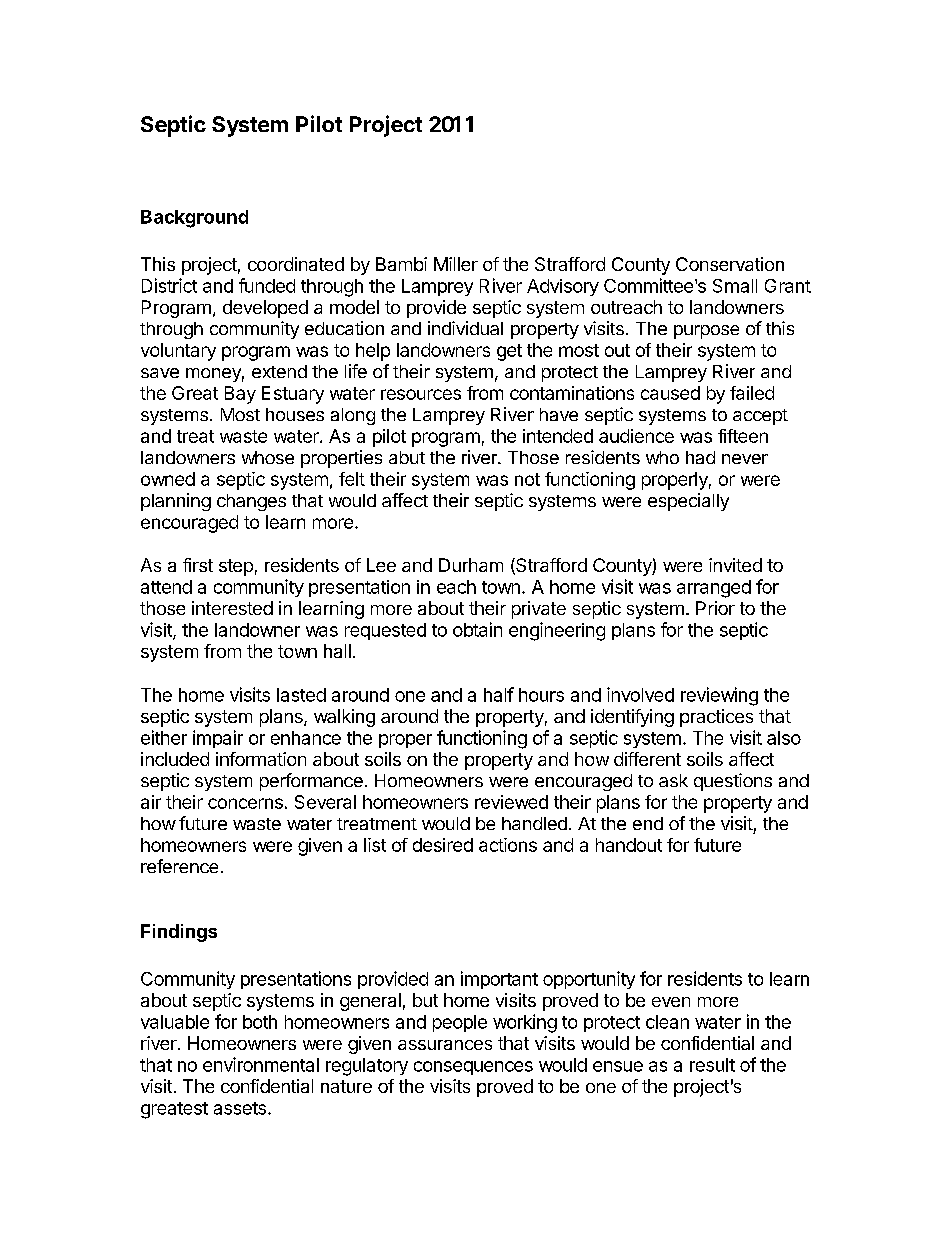  What do you see at coordinates (456, 264) in the document?
I see `Miller` at bounding box center [456, 264].
